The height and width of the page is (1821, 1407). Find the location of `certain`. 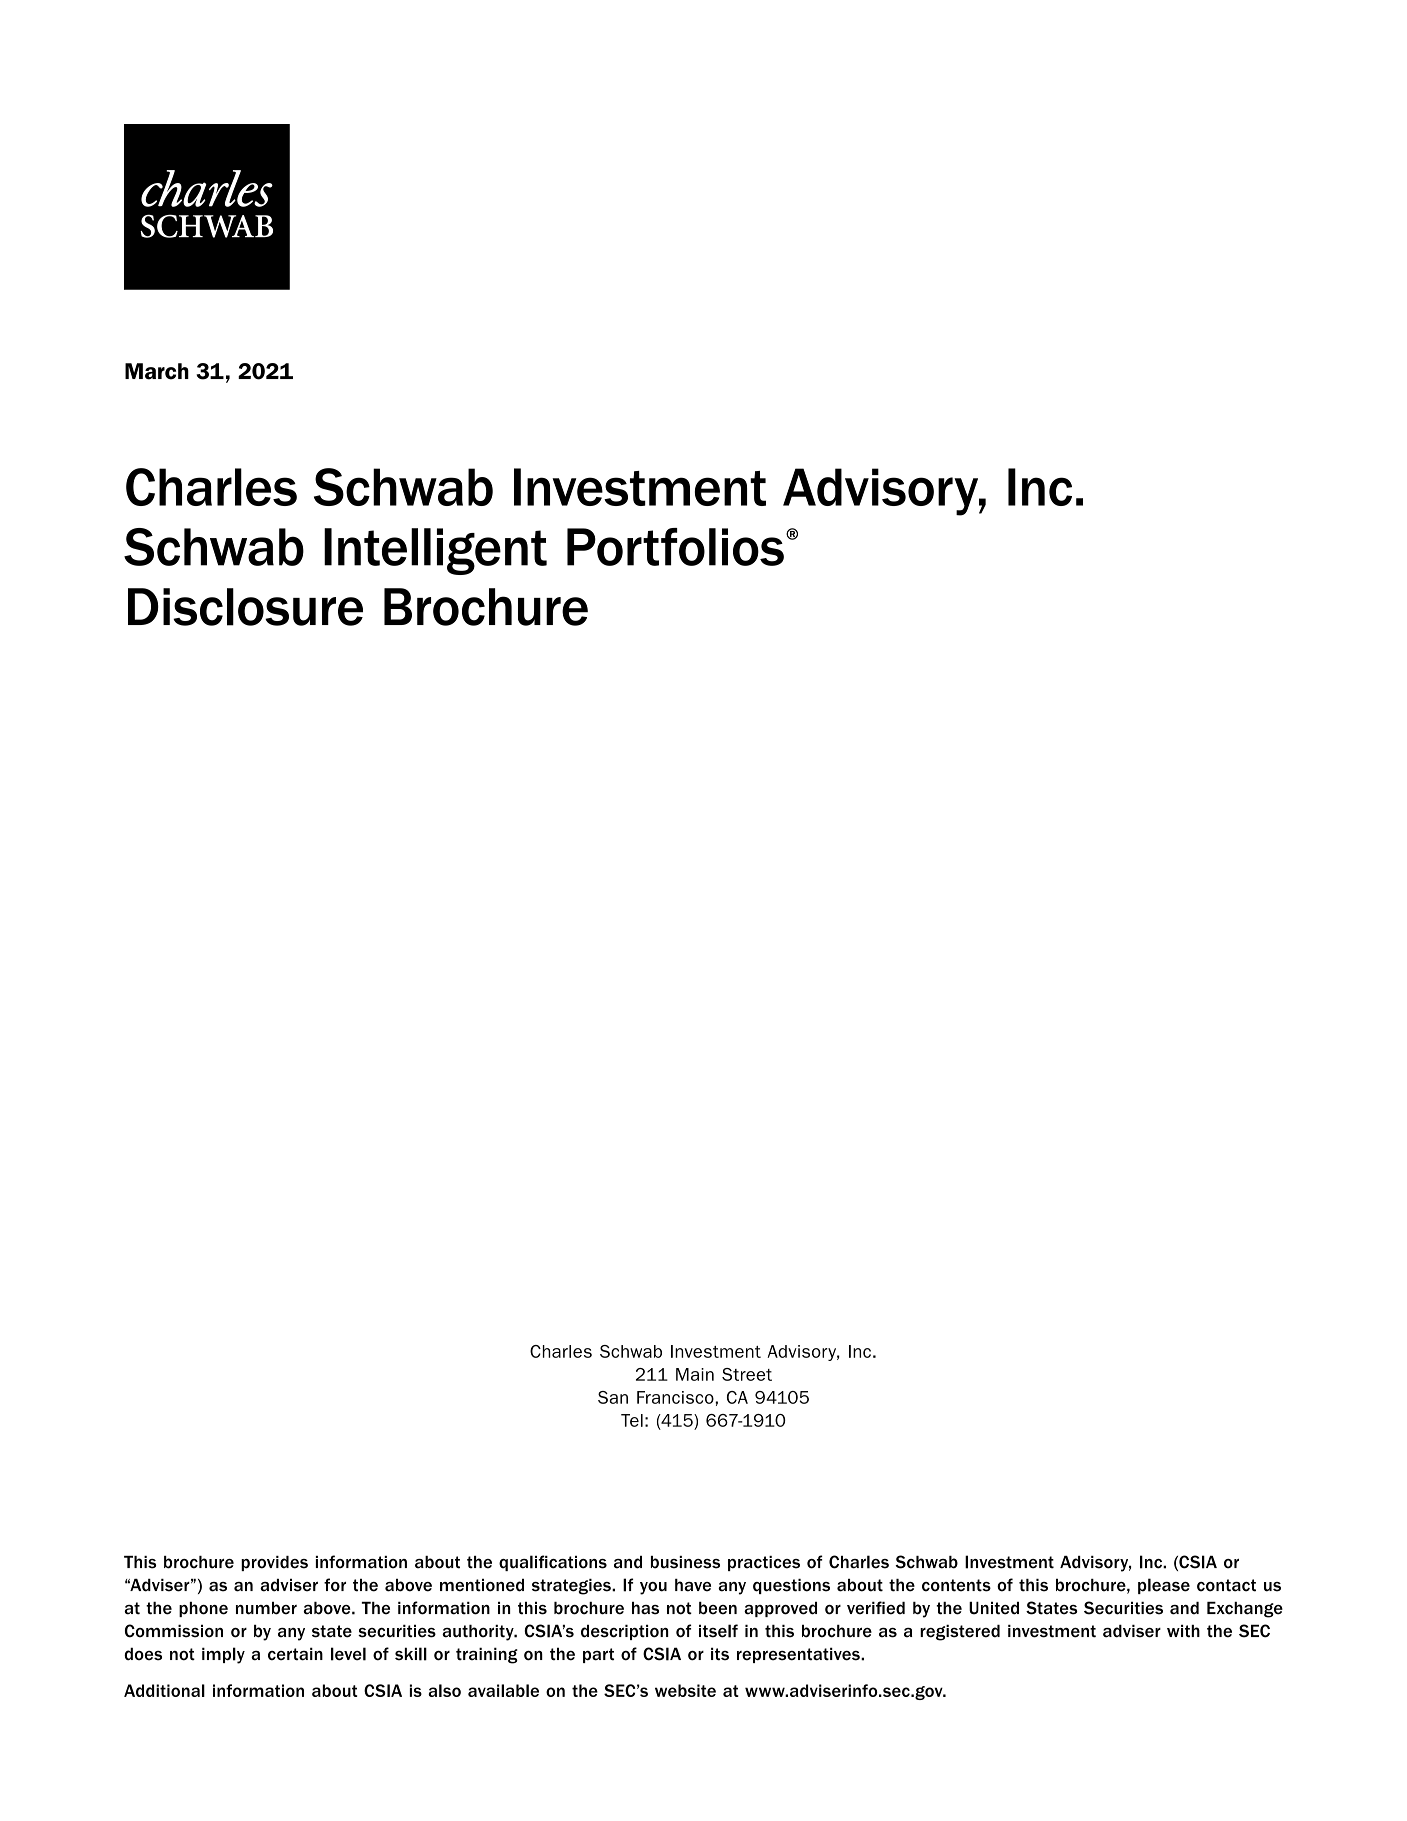

certain is located at coordinates (295, 1654).
